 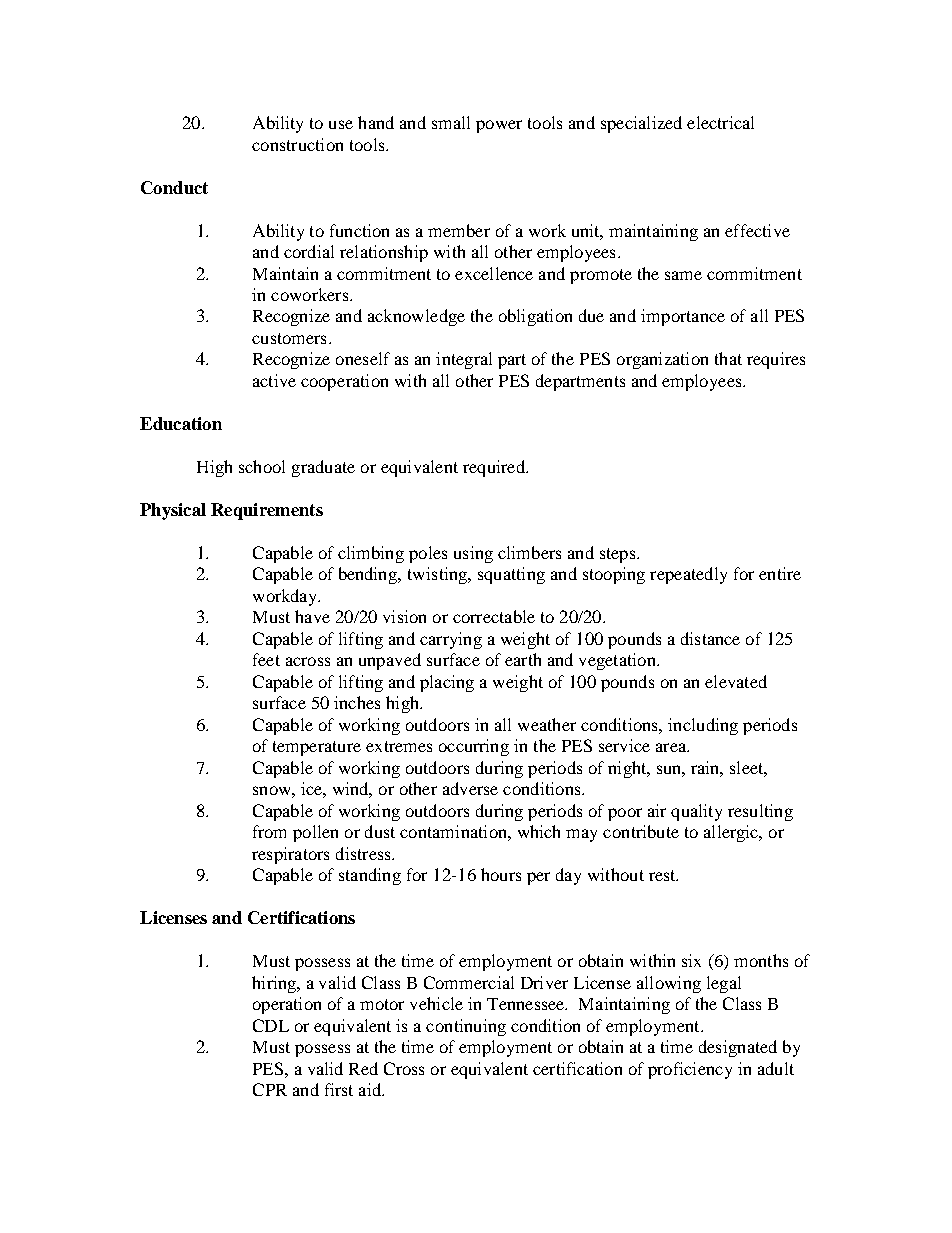 What do you see at coordinates (499, 126) in the image?
I see `power` at bounding box center [499, 126].
